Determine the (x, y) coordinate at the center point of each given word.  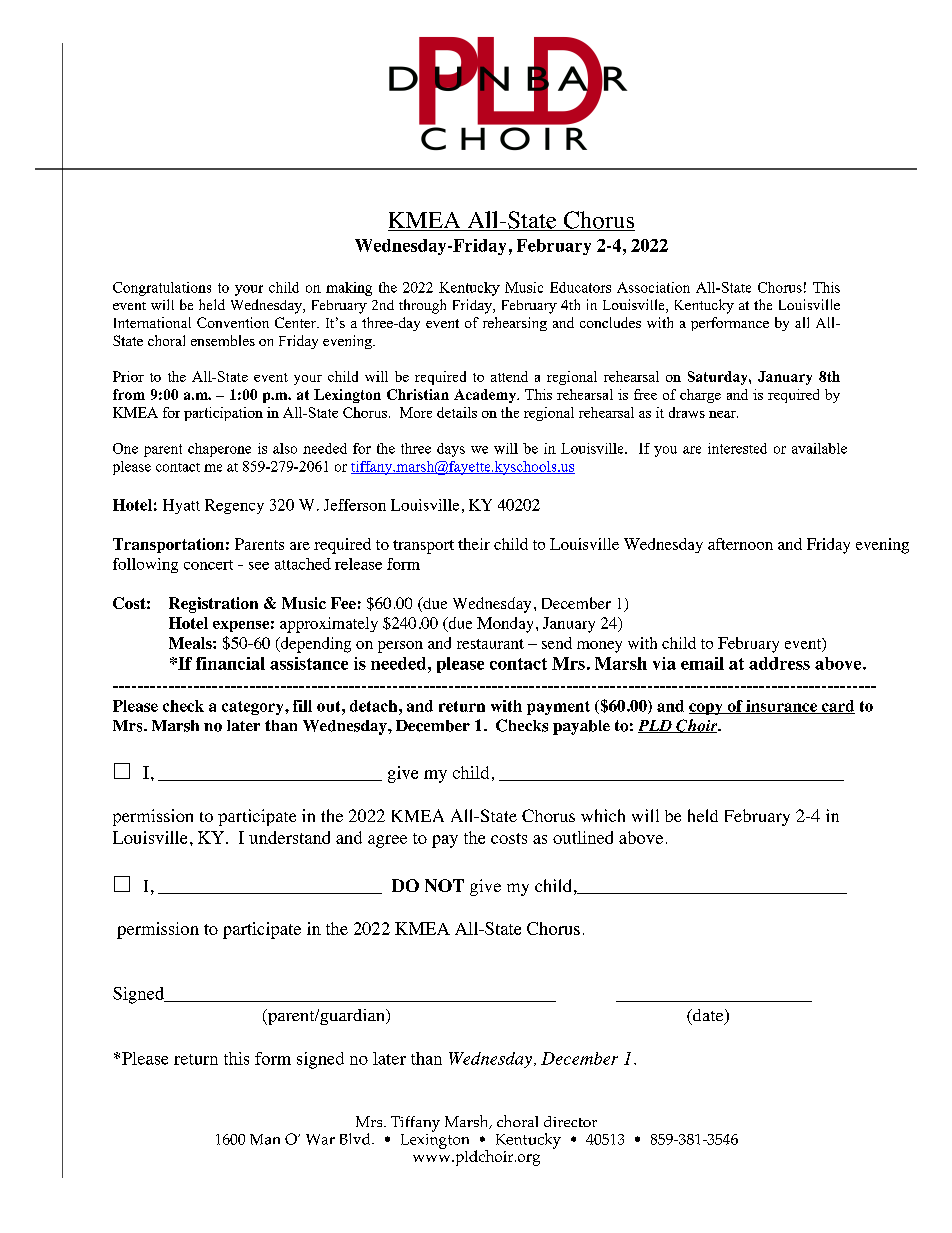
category (254, 708)
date (708, 1016)
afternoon (740, 544)
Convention (233, 322)
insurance (781, 707)
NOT (444, 885)
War (320, 1139)
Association (653, 287)
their (474, 544)
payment (558, 708)
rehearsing (515, 324)
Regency (234, 506)
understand (289, 837)
